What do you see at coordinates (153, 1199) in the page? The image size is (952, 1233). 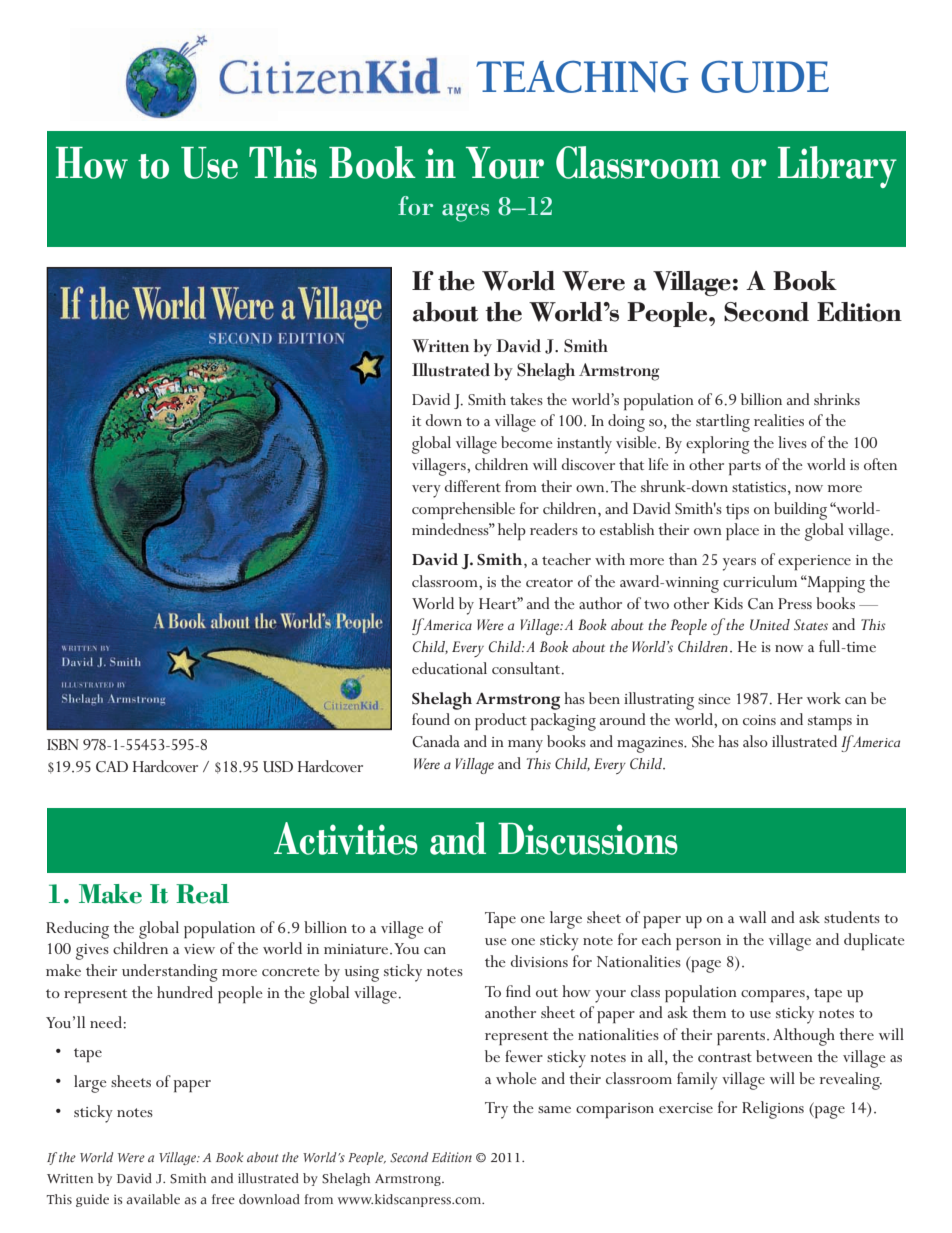 I see `available` at bounding box center [153, 1199].
